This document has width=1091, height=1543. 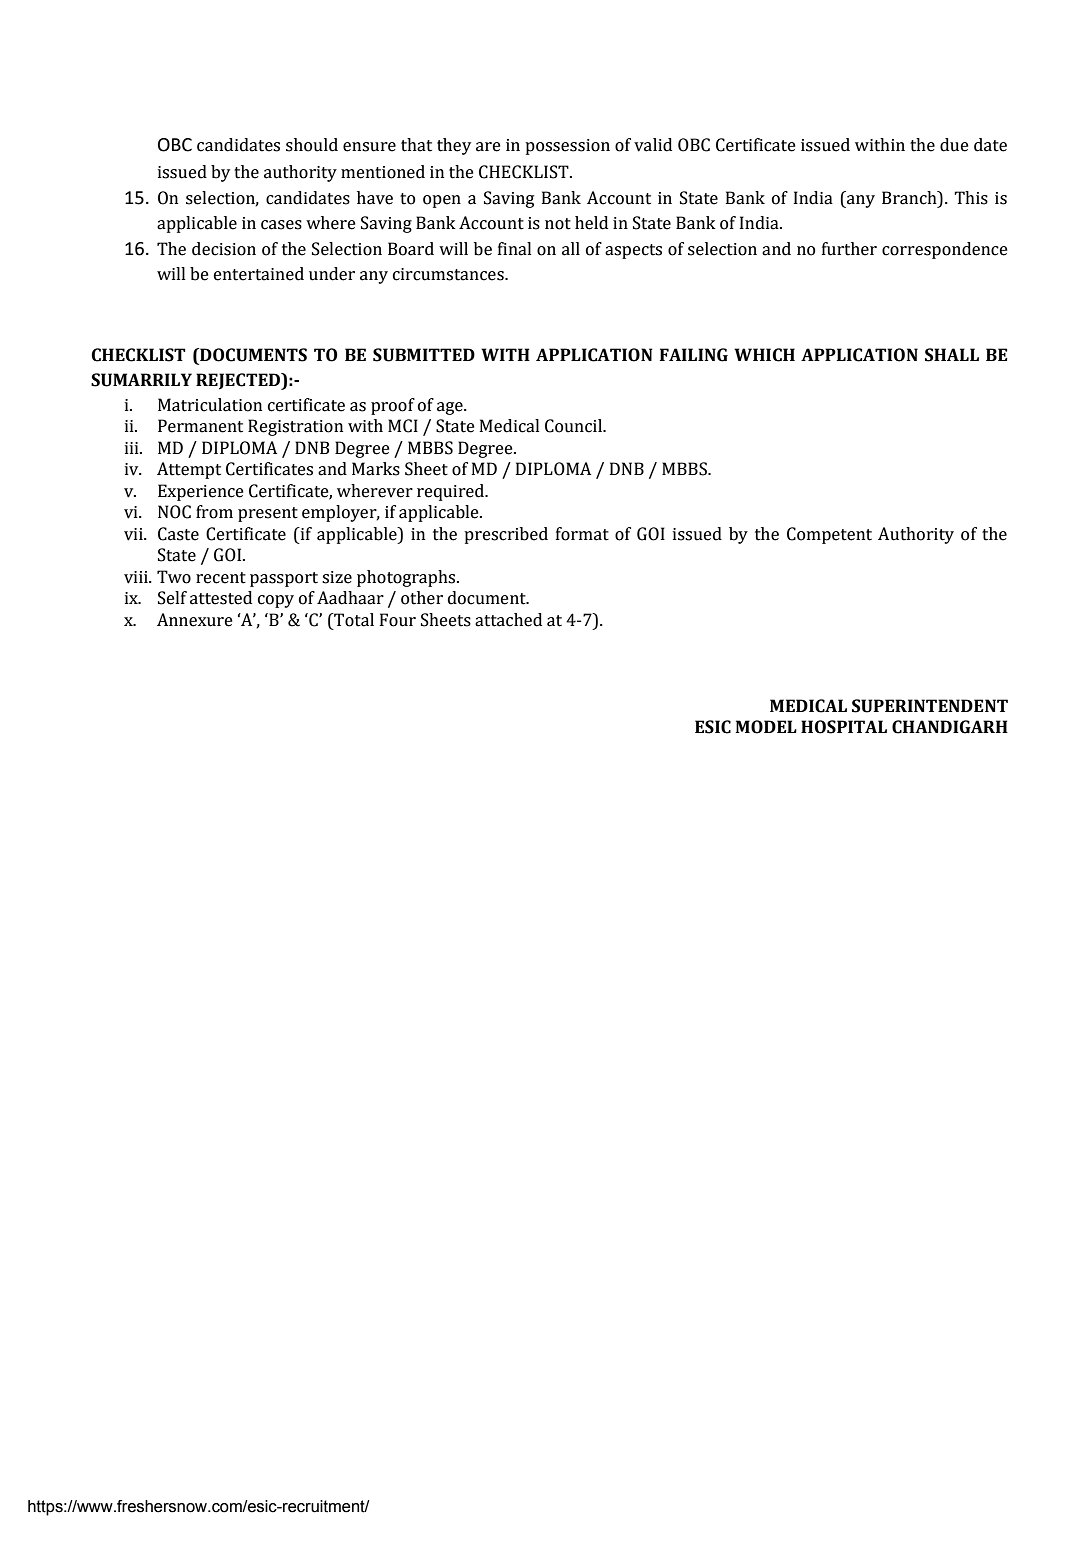 I want to click on Total, so click(x=353, y=620).
